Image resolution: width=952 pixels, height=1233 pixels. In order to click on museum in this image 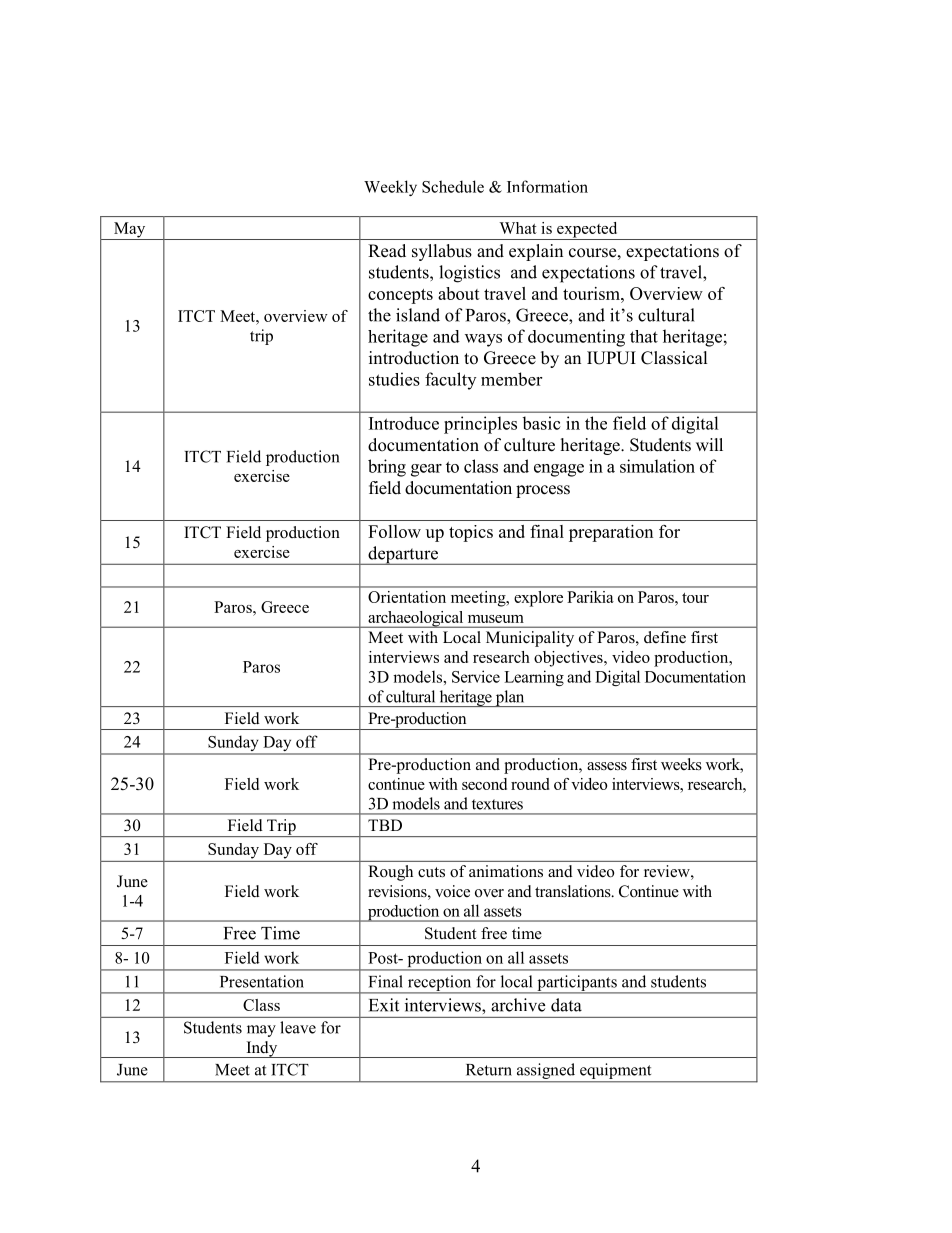, I will do `click(496, 619)`.
